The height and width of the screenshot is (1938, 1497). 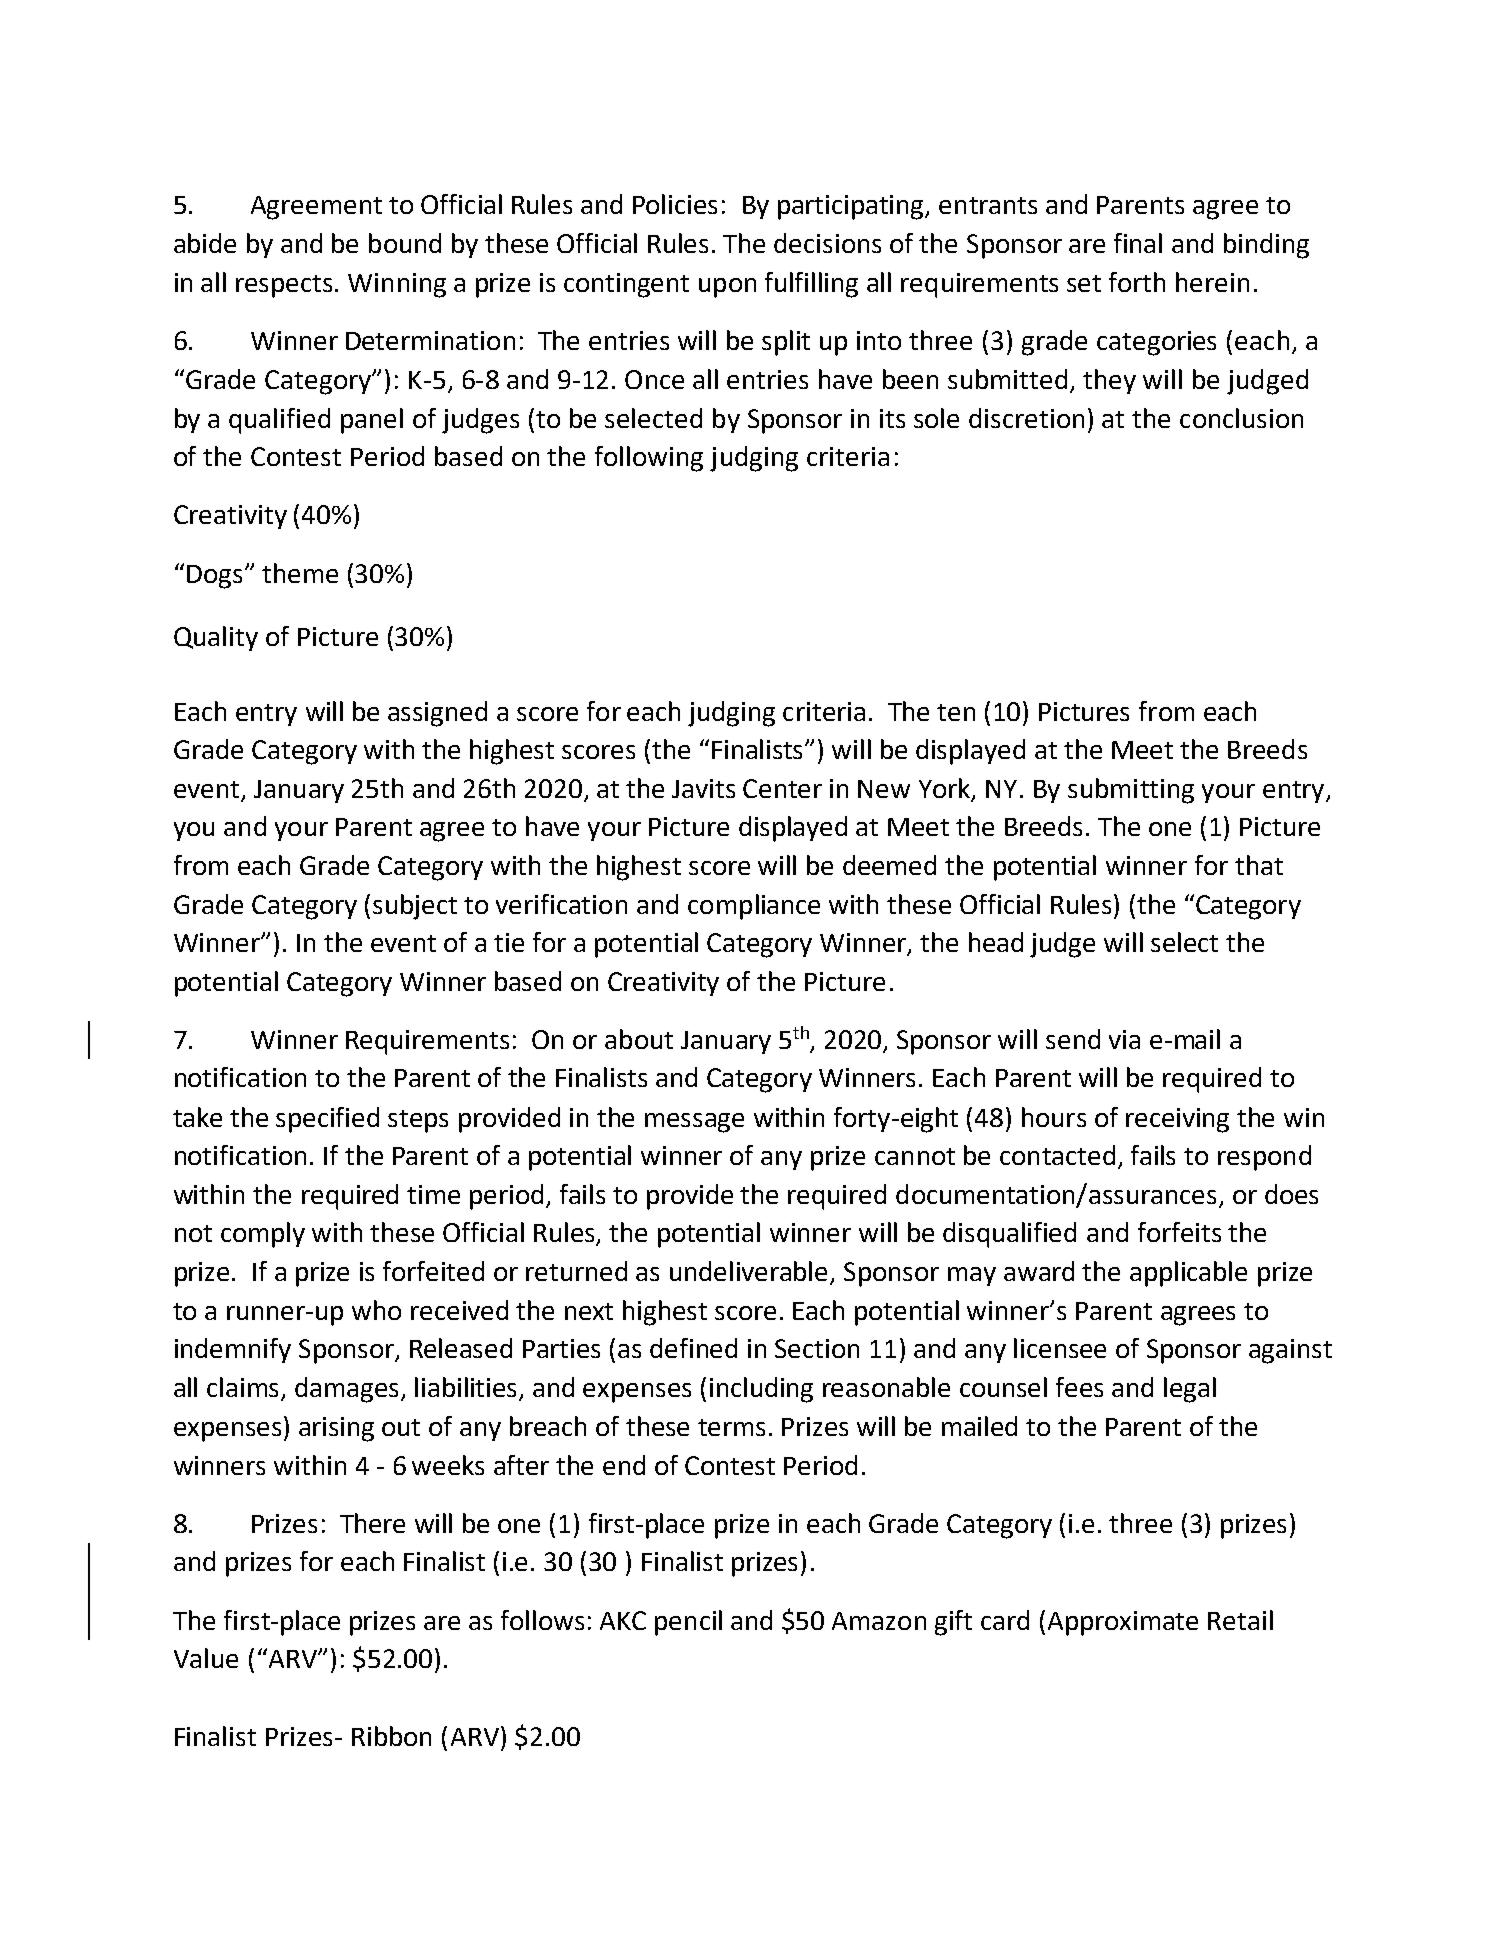 What do you see at coordinates (693, 1348) in the screenshot?
I see `defined` at bounding box center [693, 1348].
